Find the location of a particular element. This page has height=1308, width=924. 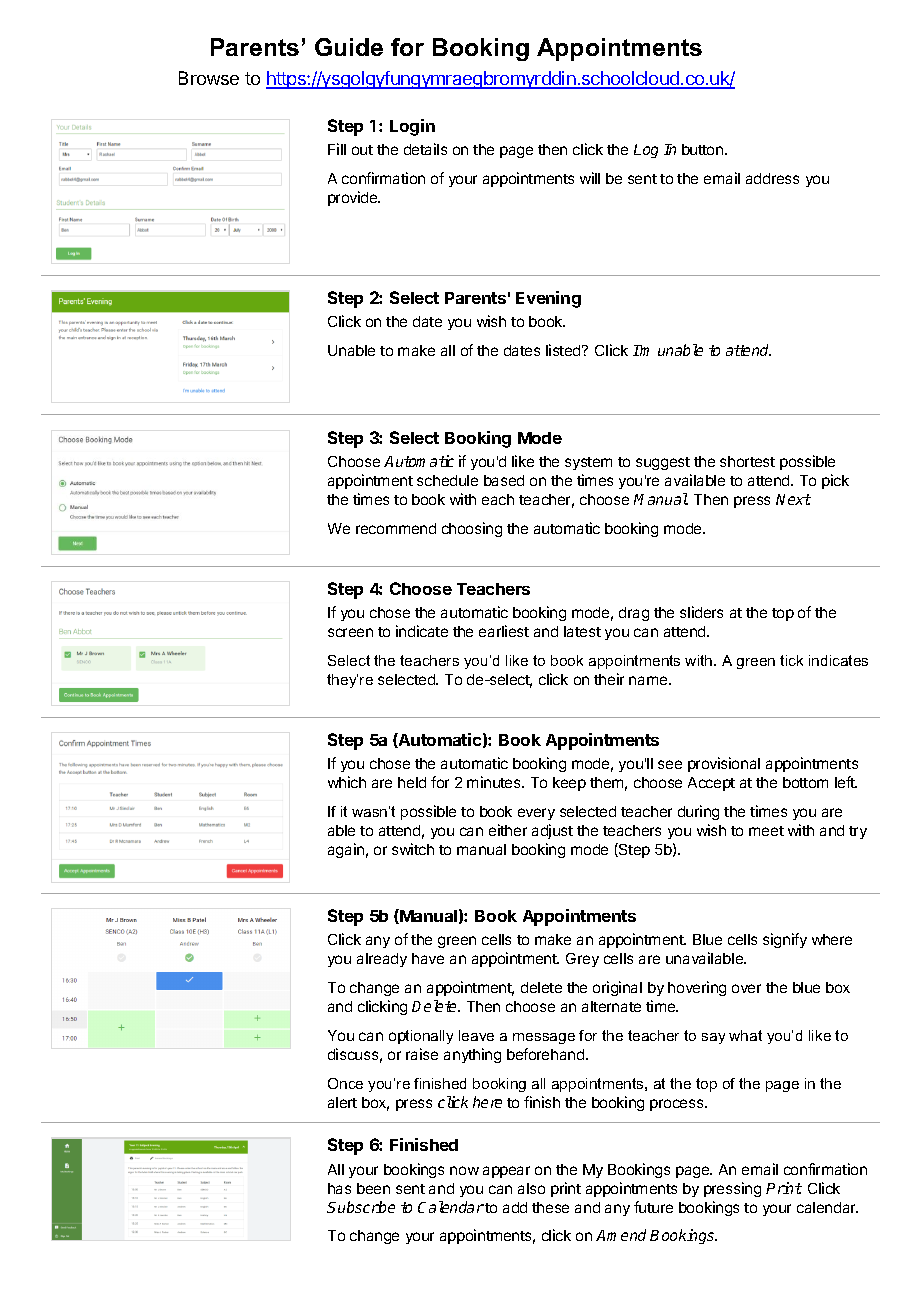

signify is located at coordinates (785, 940).
